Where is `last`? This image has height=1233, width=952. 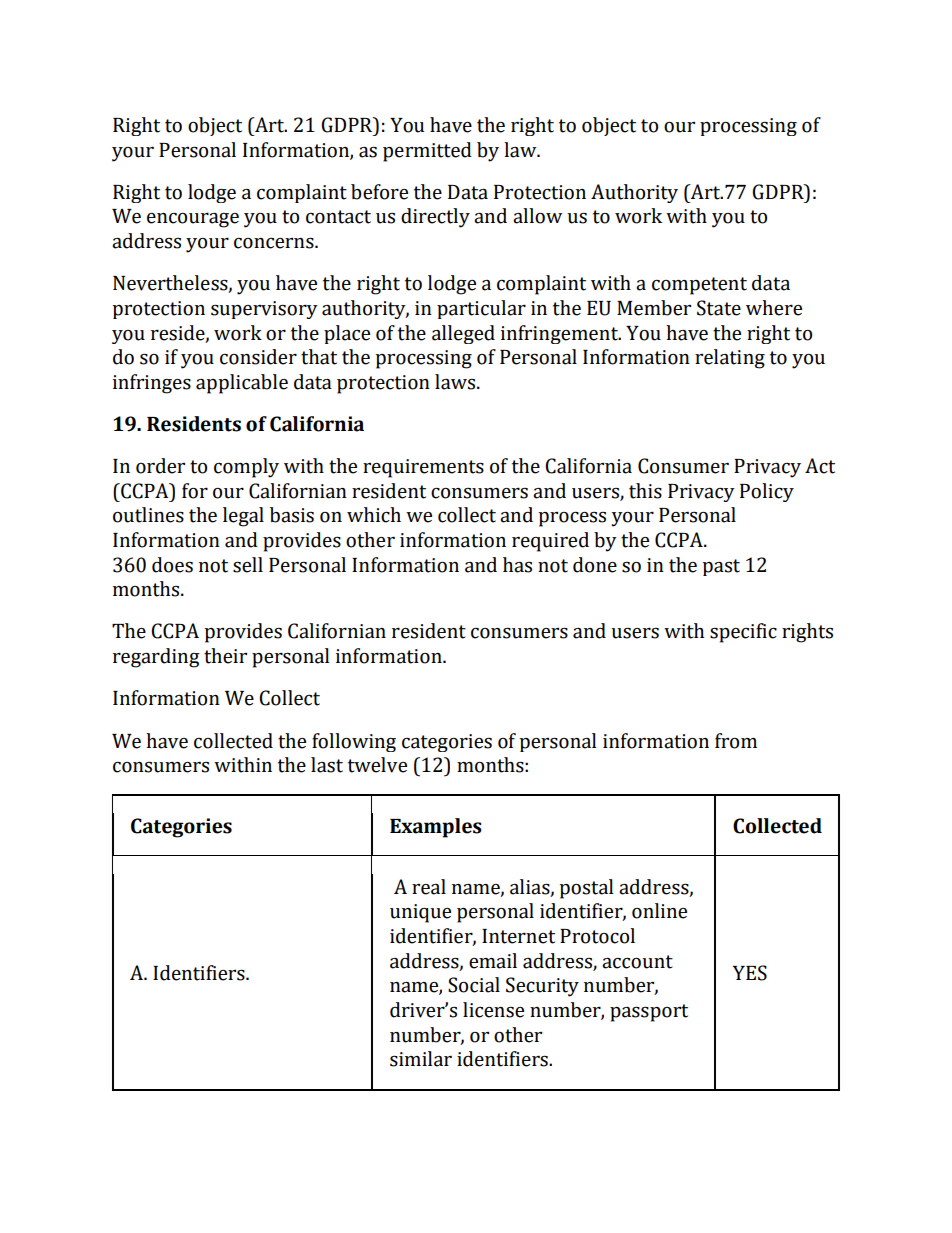
last is located at coordinates (327, 765).
